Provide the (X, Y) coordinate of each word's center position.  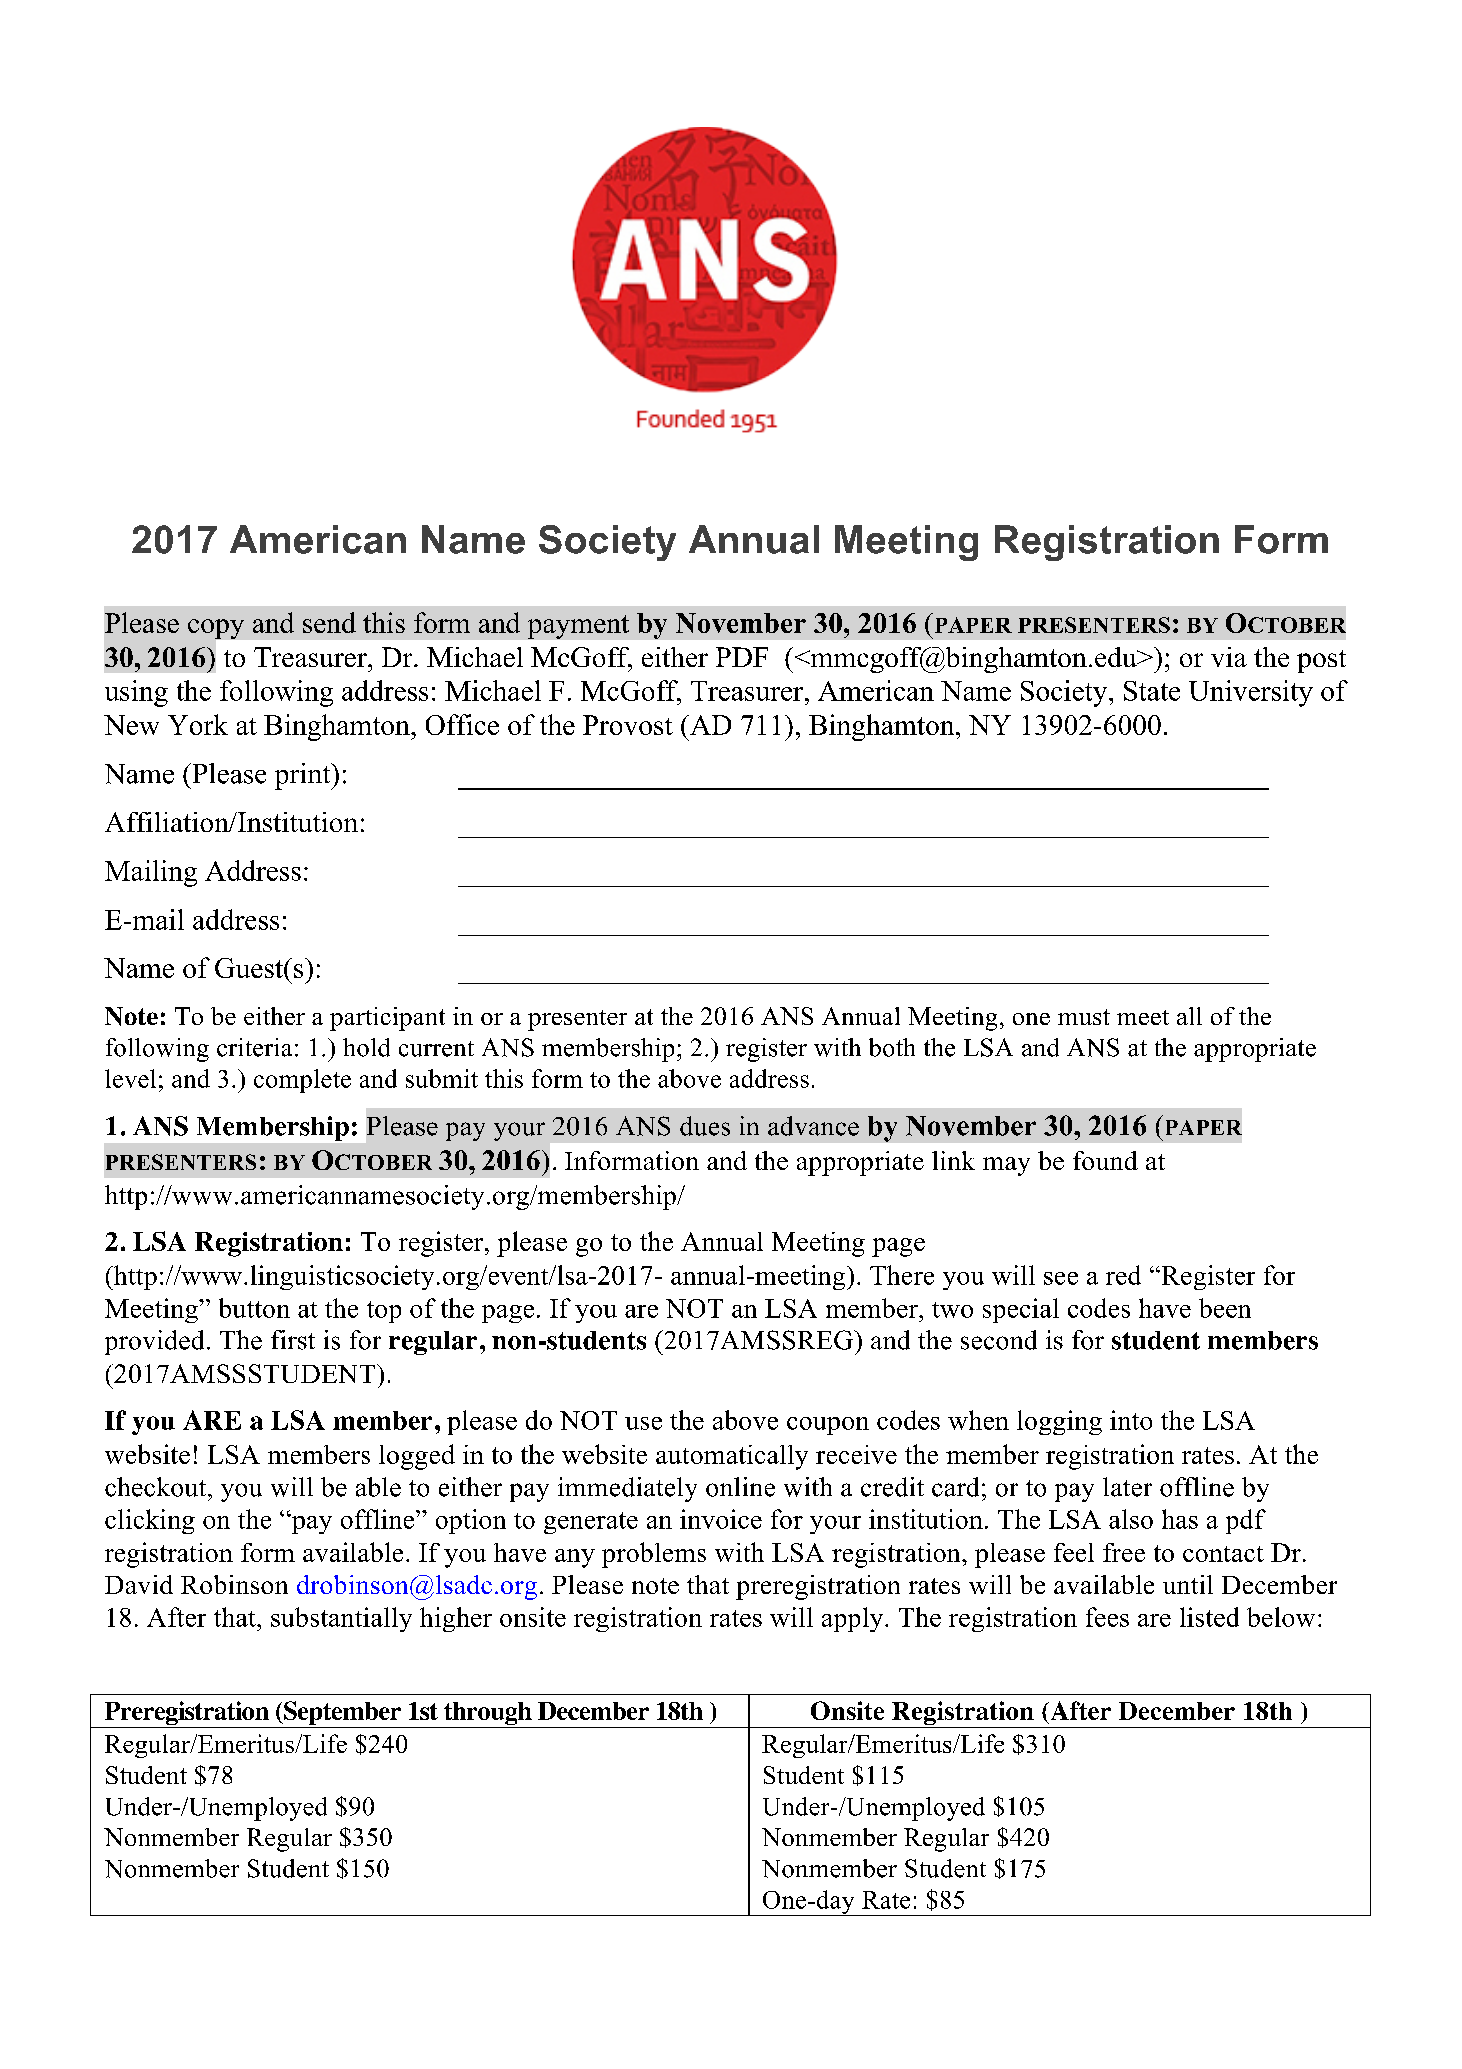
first (293, 1340)
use (643, 1423)
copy (216, 629)
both (892, 1047)
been (1225, 1308)
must (1084, 1017)
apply (854, 1619)
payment (578, 627)
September (342, 1714)
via (1229, 657)
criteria (254, 1047)
